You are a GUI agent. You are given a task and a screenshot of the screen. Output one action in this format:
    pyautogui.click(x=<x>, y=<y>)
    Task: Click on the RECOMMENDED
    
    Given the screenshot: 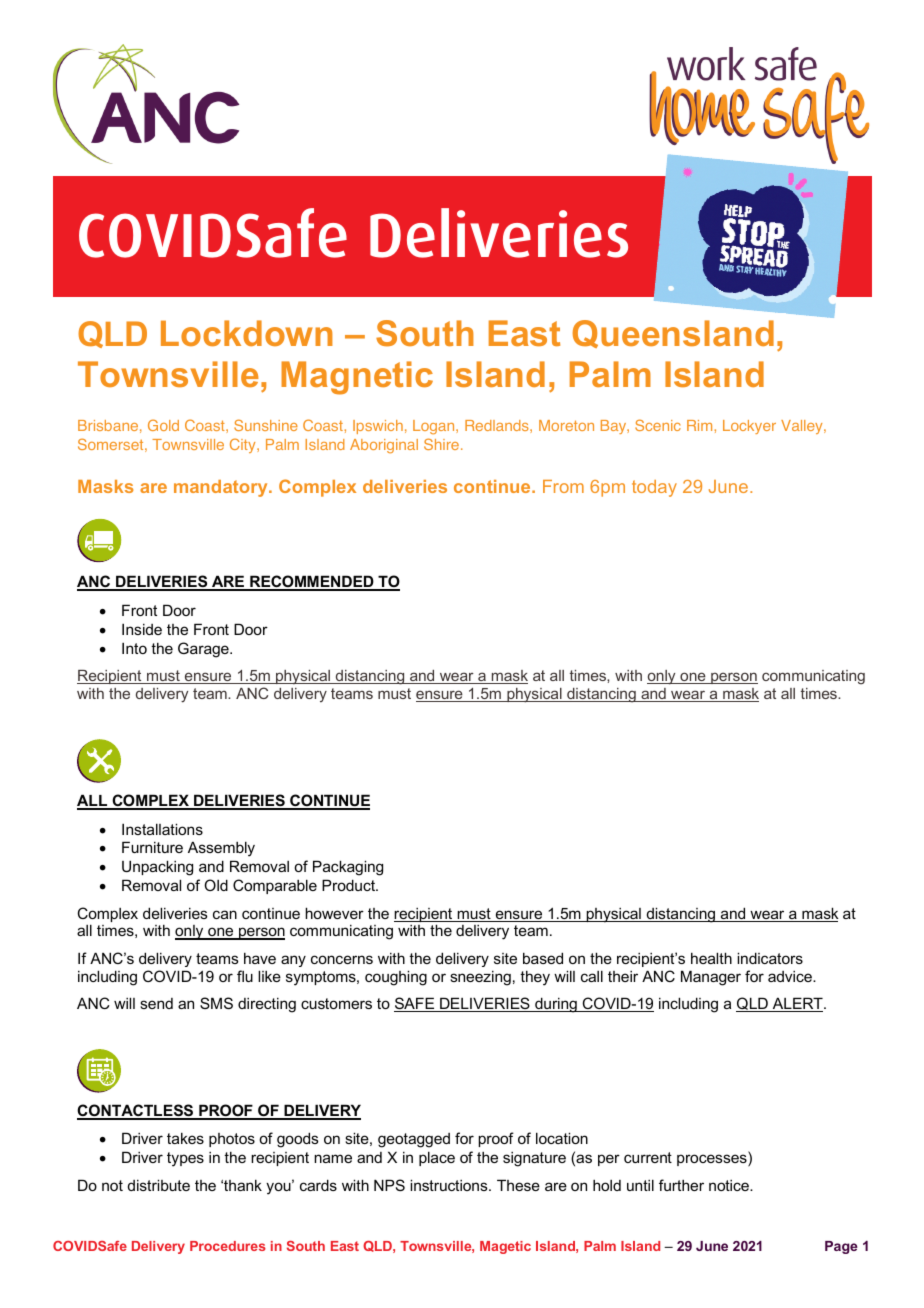 What is the action you would take?
    pyautogui.click(x=312, y=583)
